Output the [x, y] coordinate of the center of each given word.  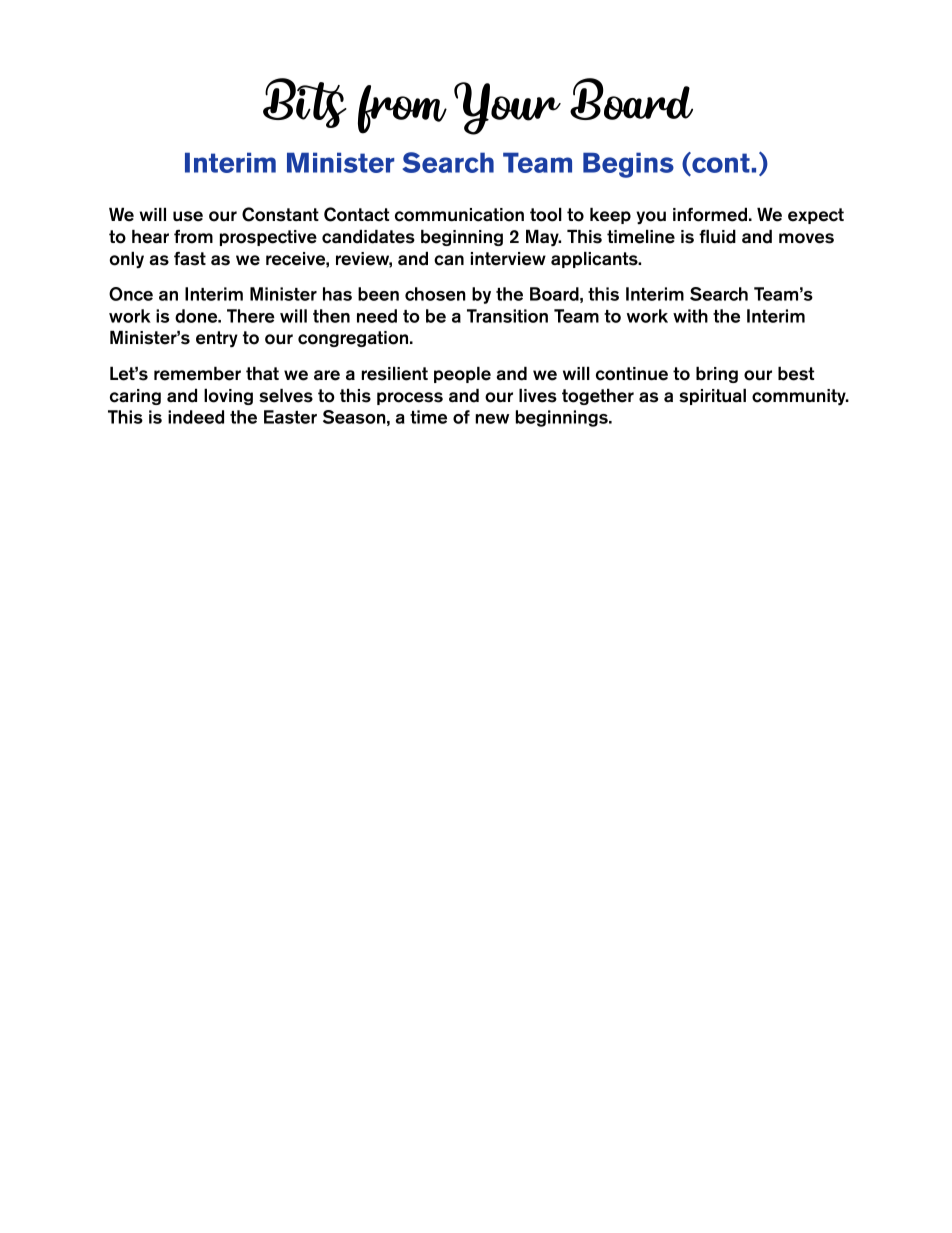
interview [508, 259]
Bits [305, 103]
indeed [196, 417]
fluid [717, 237]
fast [190, 259]
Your [507, 108]
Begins [628, 165]
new [492, 419]
